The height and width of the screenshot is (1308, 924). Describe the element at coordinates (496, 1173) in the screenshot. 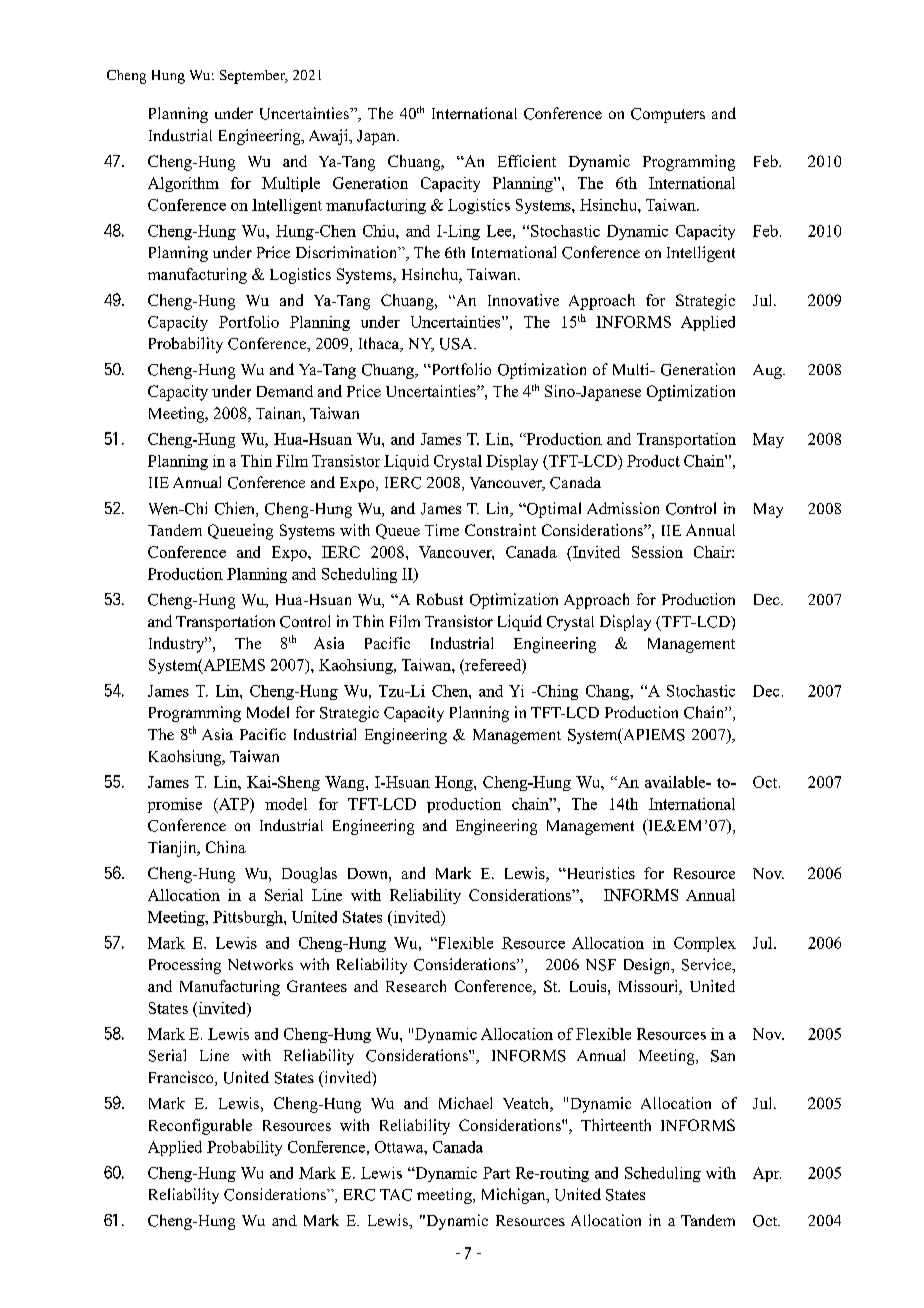

I see `Part` at that location.
